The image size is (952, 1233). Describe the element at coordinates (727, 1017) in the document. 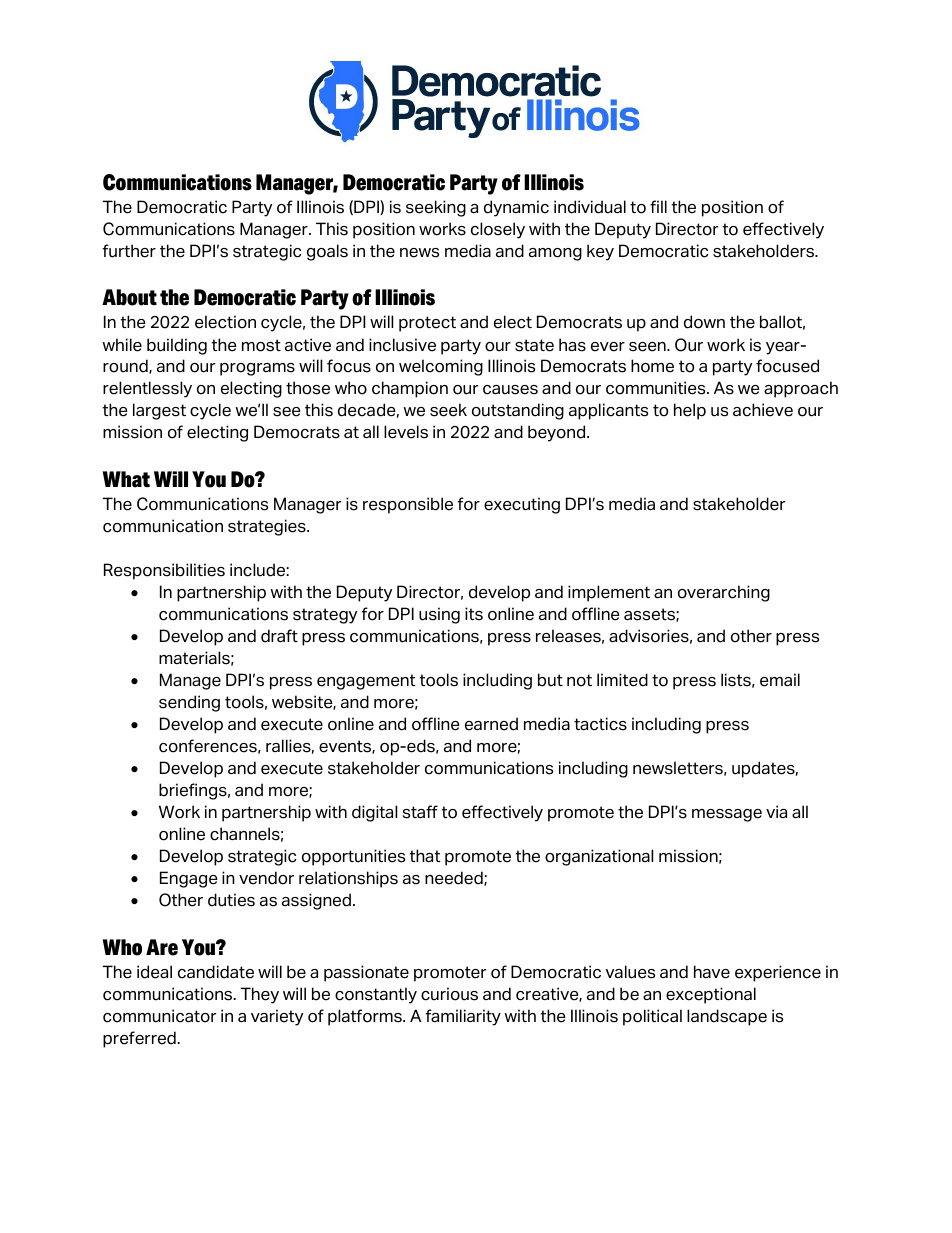

I see `landscape` at that location.
